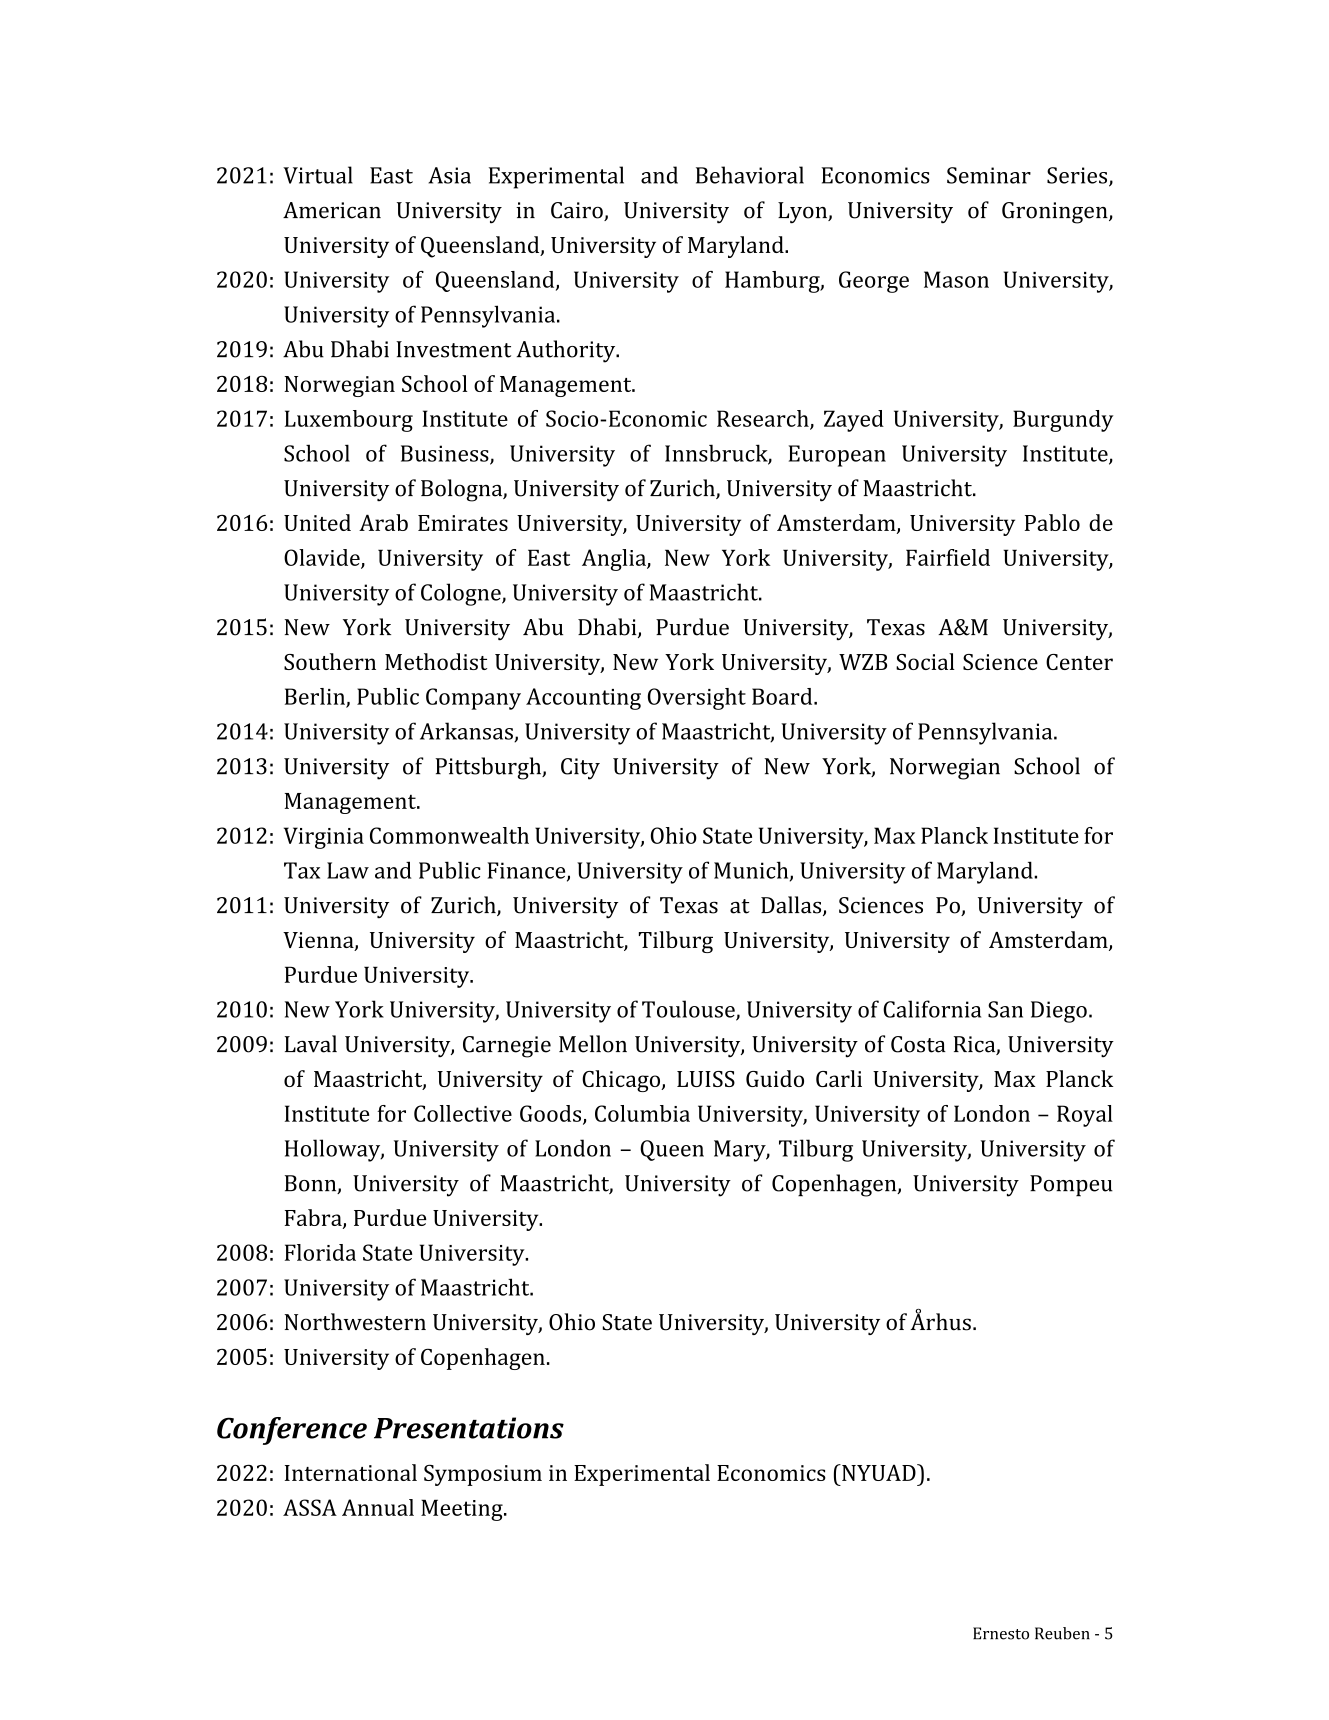 This document has width=1329, height=1720. What do you see at coordinates (948, 557) in the document?
I see `Fairfield` at bounding box center [948, 557].
